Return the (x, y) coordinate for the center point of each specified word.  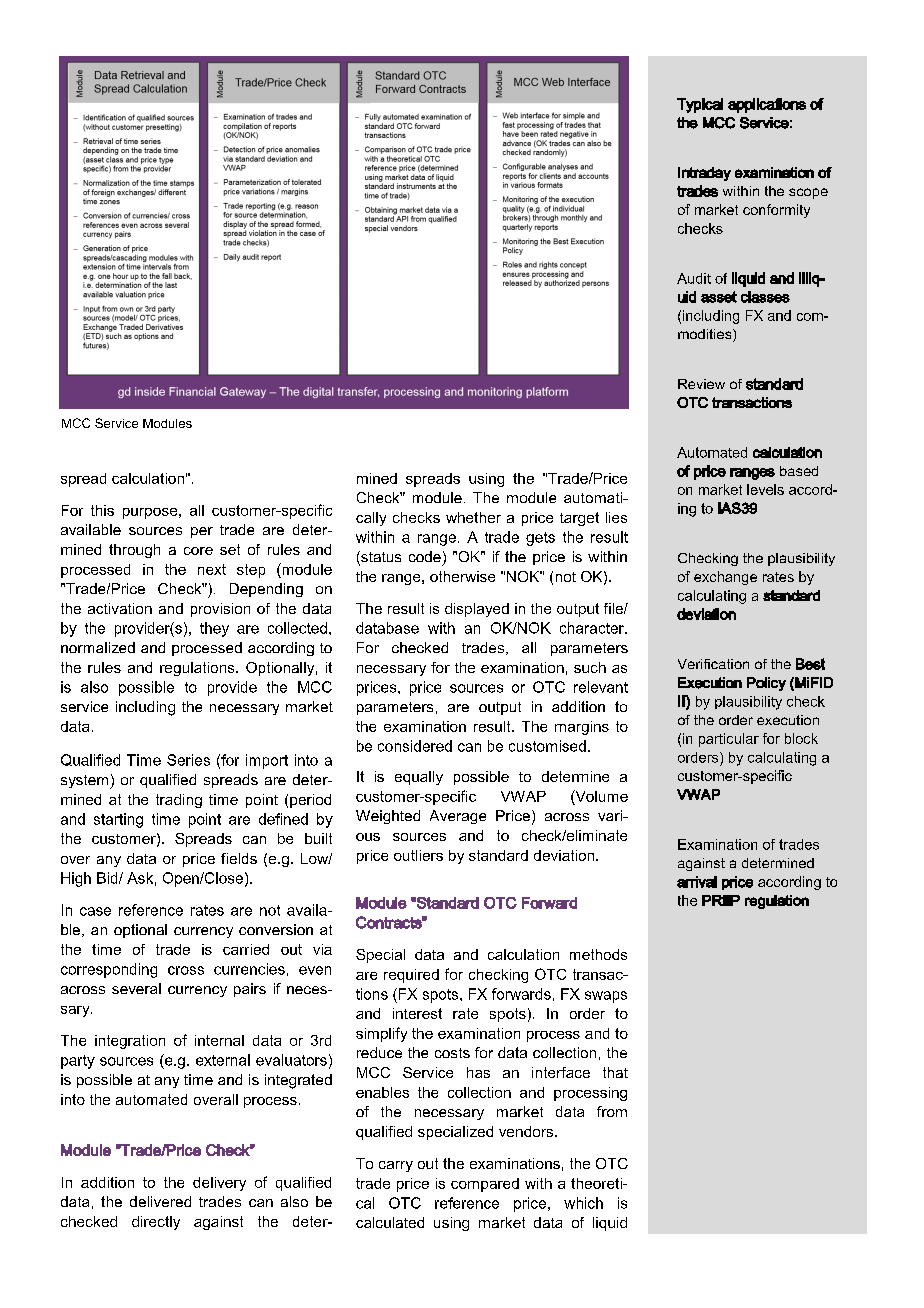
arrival (697, 882)
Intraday (704, 174)
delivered (160, 1201)
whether (473, 517)
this (102, 510)
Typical (700, 105)
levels (765, 489)
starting (118, 820)
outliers (418, 855)
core (198, 551)
